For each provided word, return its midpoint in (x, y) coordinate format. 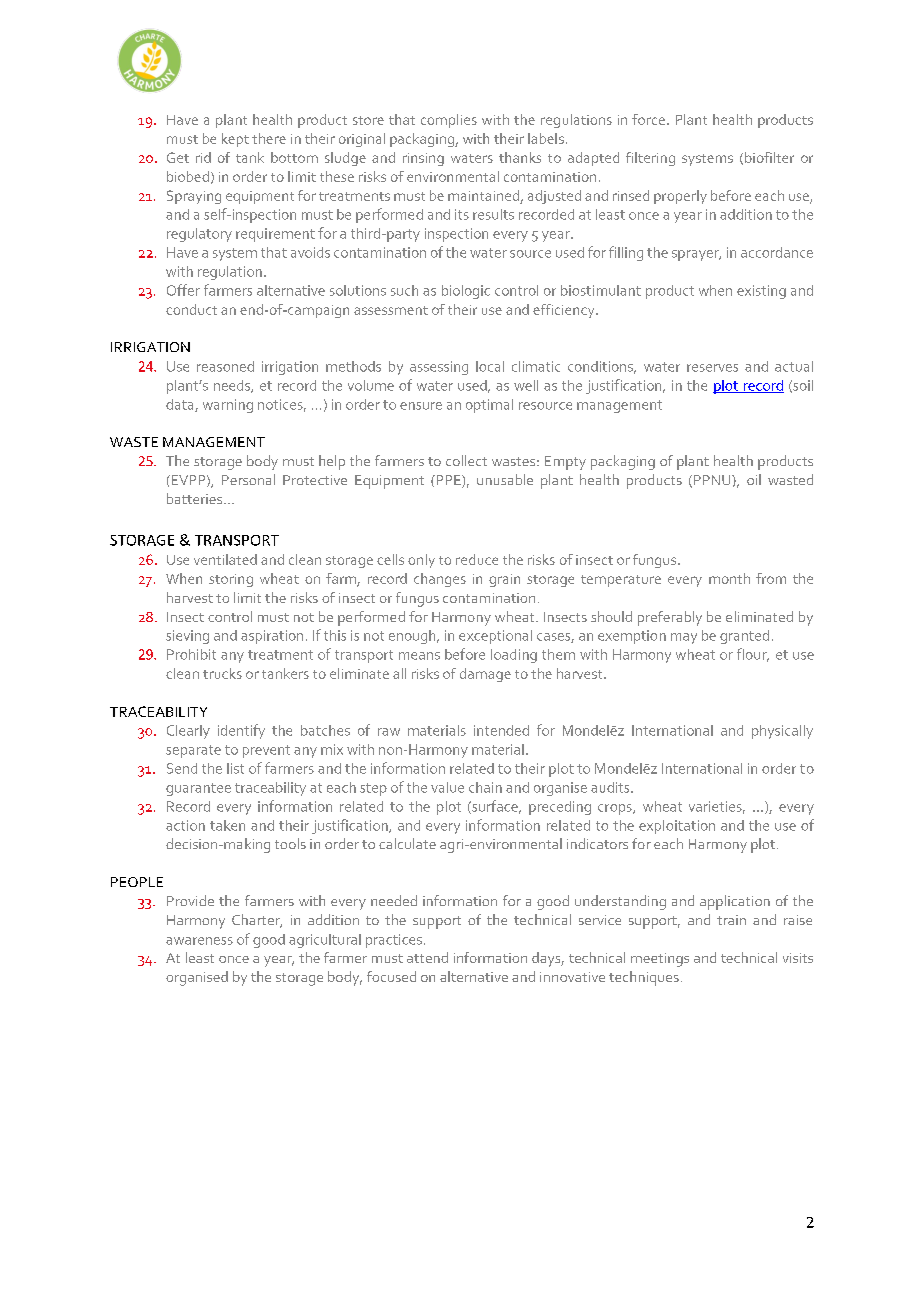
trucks (222, 673)
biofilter (769, 157)
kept (235, 140)
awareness (199, 941)
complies (449, 121)
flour (753, 655)
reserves (712, 368)
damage (485, 675)
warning (228, 406)
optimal (489, 406)
